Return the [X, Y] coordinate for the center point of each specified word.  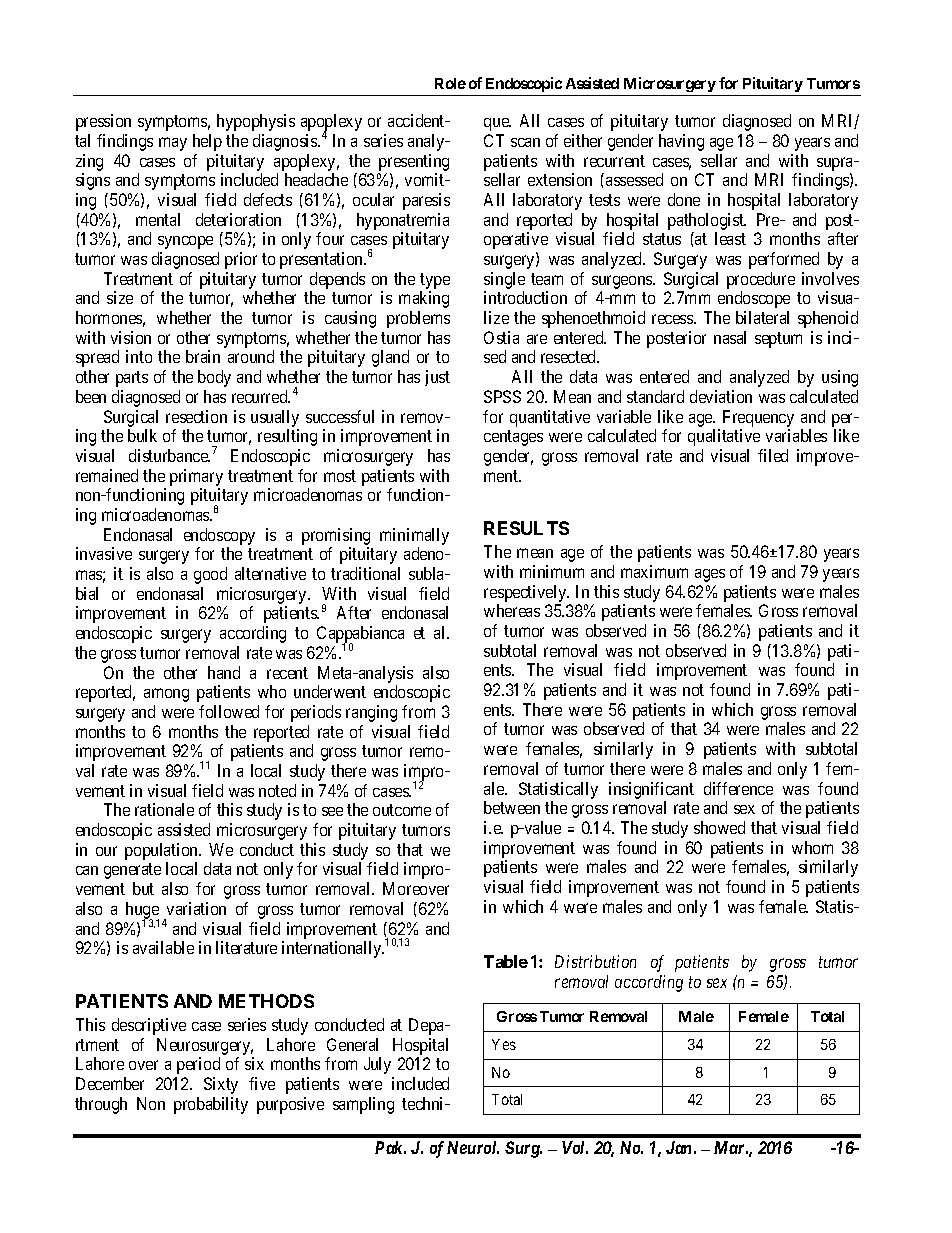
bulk [142, 435]
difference [738, 788]
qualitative [724, 437]
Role [450, 83]
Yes [504, 1044]
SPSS [502, 396]
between [512, 807]
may [173, 144]
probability [211, 1105]
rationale [164, 809]
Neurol [473, 1147]
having [681, 142]
